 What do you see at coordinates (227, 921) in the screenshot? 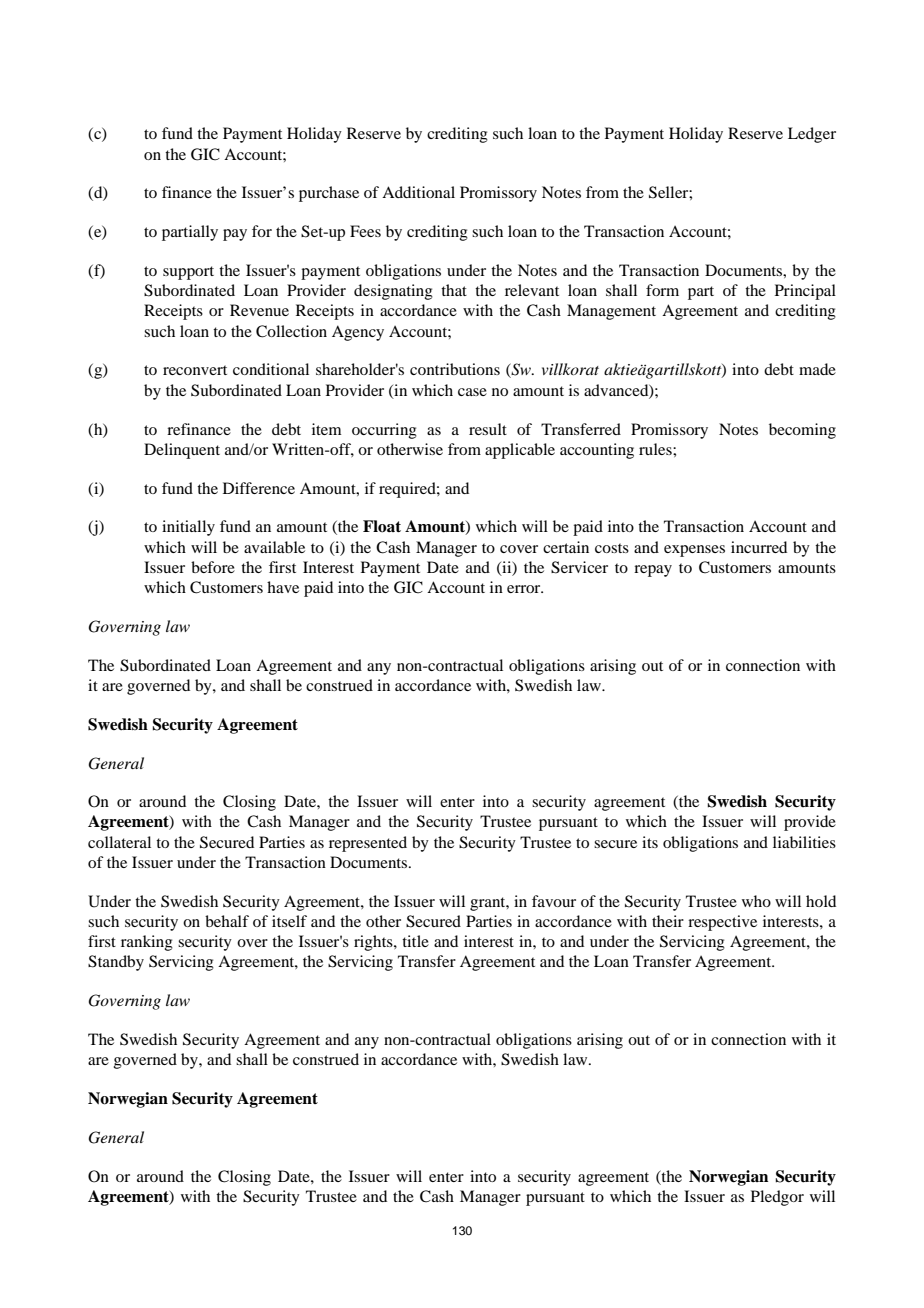
I see `behalf` at bounding box center [227, 921].
